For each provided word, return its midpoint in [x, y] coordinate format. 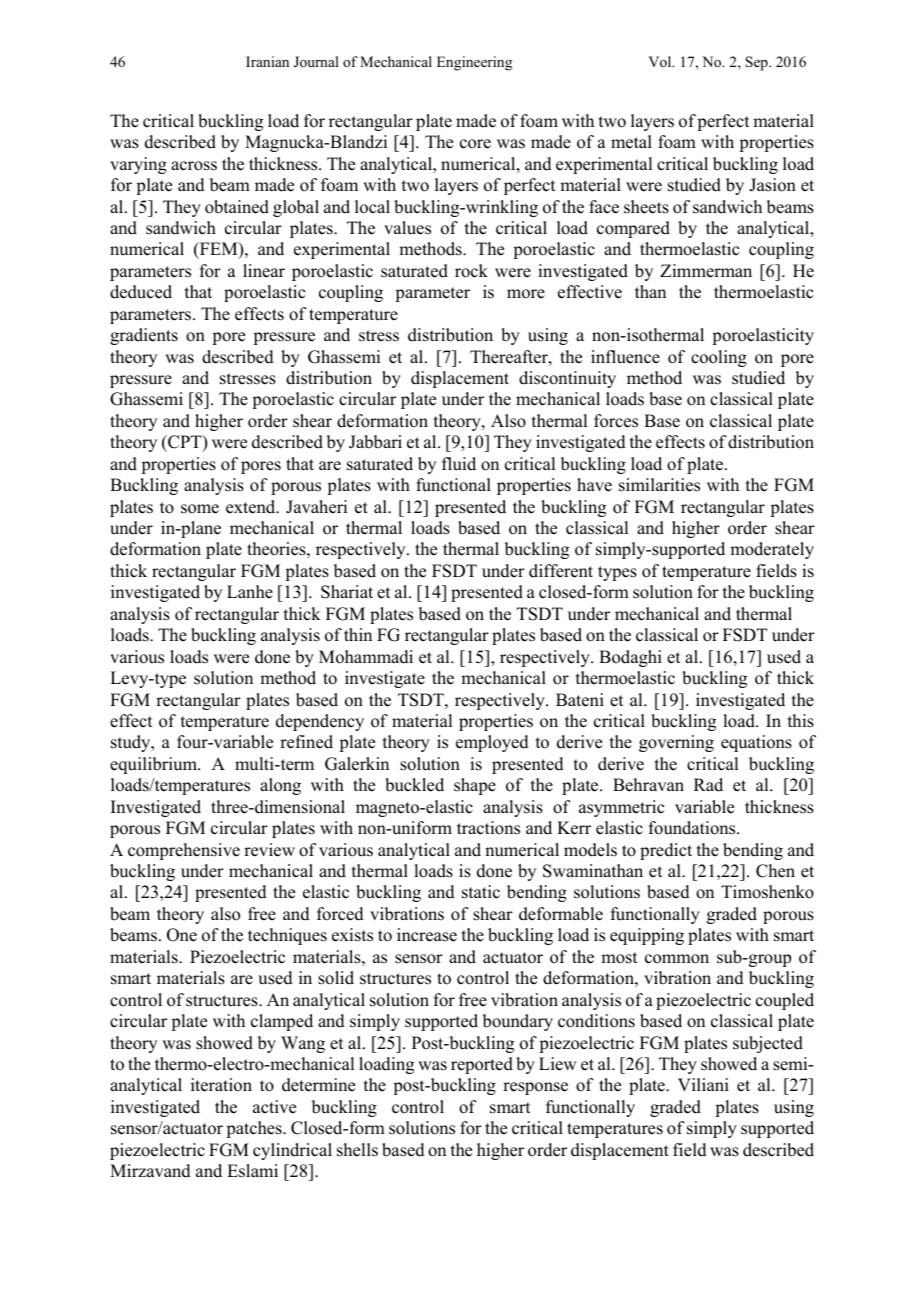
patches [255, 1129]
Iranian [267, 61]
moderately [772, 550]
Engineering [474, 63]
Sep [757, 63]
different [561, 571]
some [200, 509]
